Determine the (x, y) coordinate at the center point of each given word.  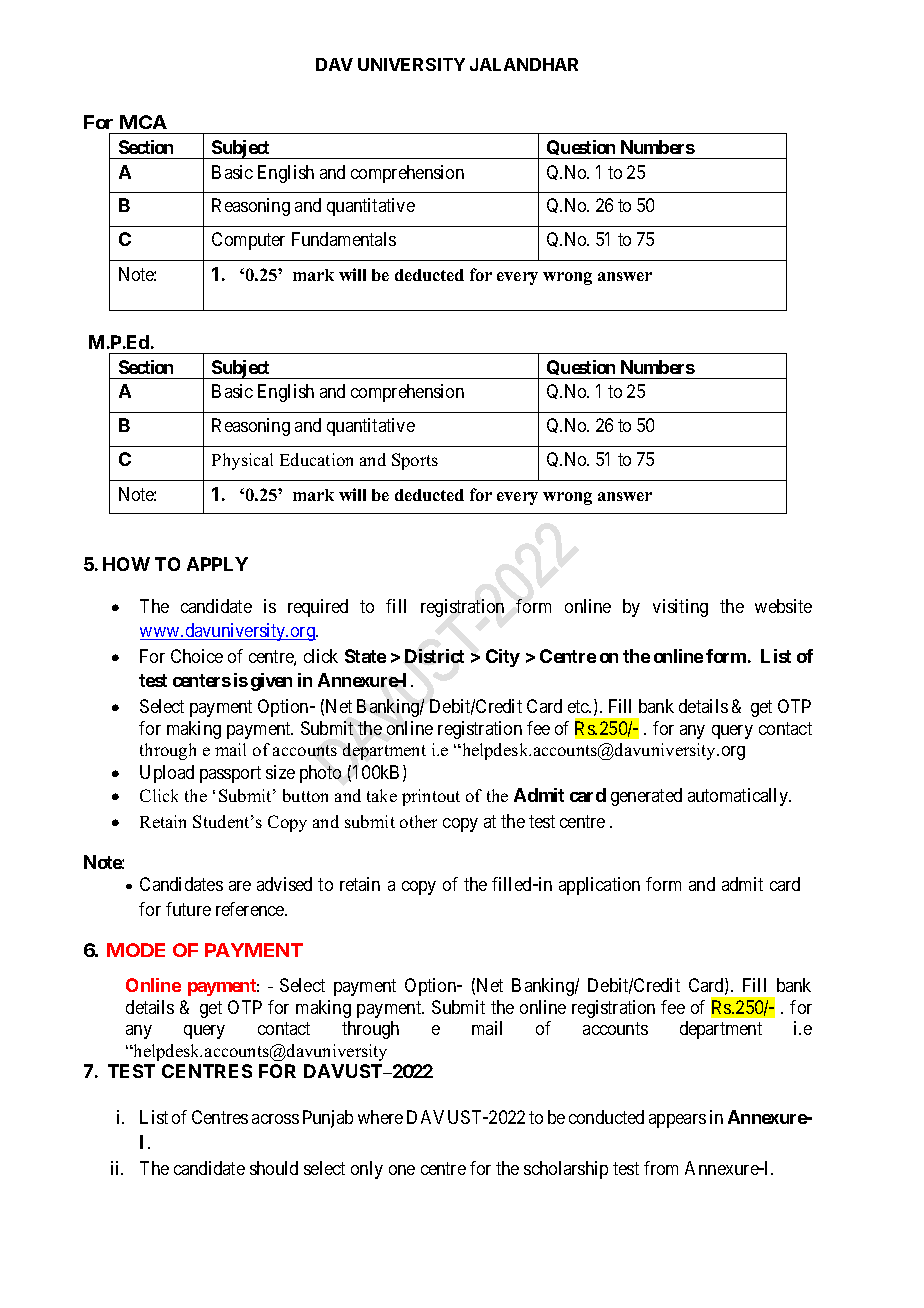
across (275, 1119)
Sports (415, 461)
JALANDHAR (524, 64)
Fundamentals (344, 239)
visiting (680, 608)
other (418, 821)
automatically (739, 797)
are (240, 886)
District (434, 656)
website (783, 606)
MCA (143, 122)
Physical (242, 461)
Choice (197, 656)
